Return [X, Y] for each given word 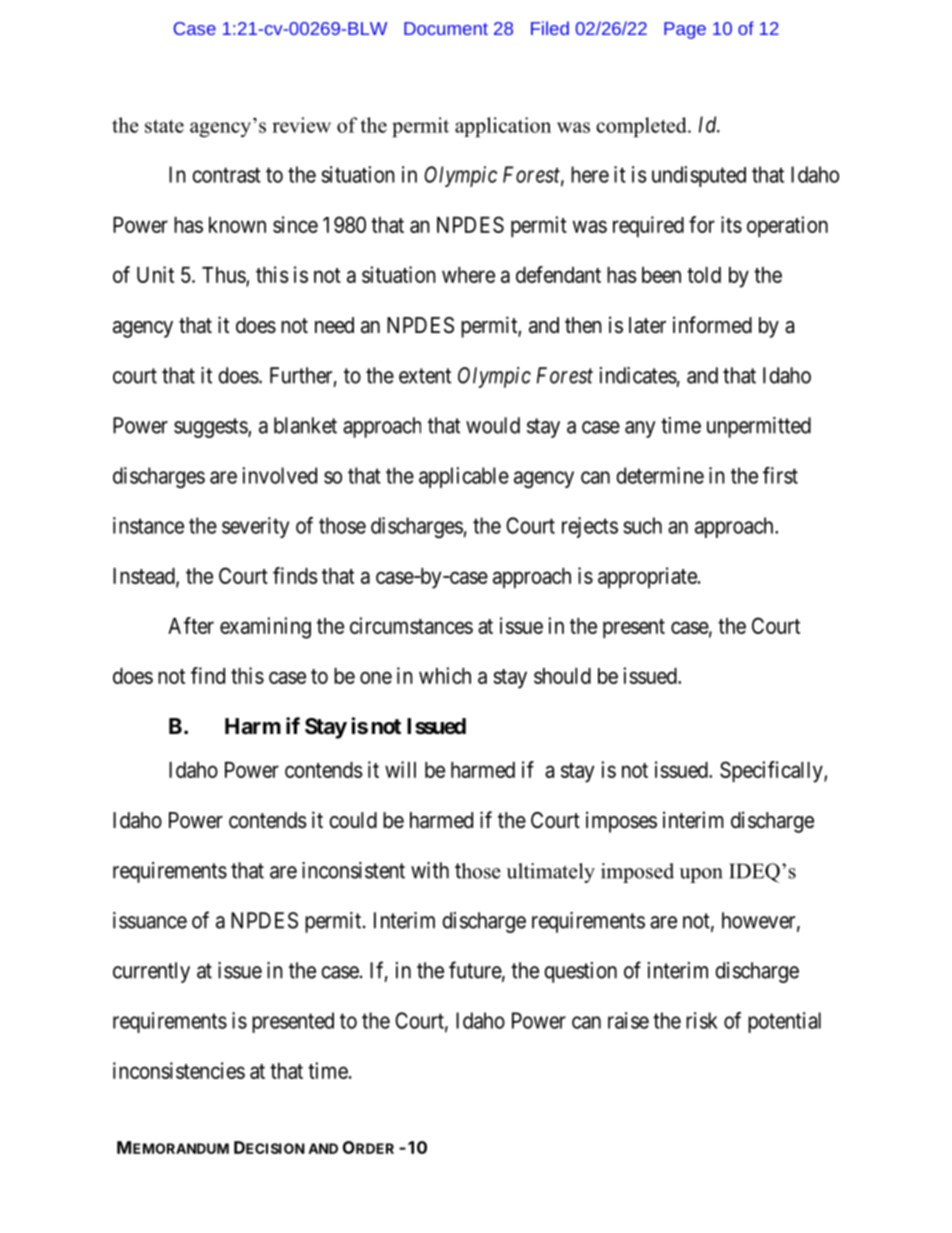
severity [255, 527]
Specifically [772, 772]
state [164, 126]
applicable [464, 477]
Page [685, 30]
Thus [224, 276]
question [580, 972]
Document [446, 28]
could [353, 820]
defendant [558, 274]
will [400, 769]
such [642, 525]
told [704, 275]
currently [151, 972]
